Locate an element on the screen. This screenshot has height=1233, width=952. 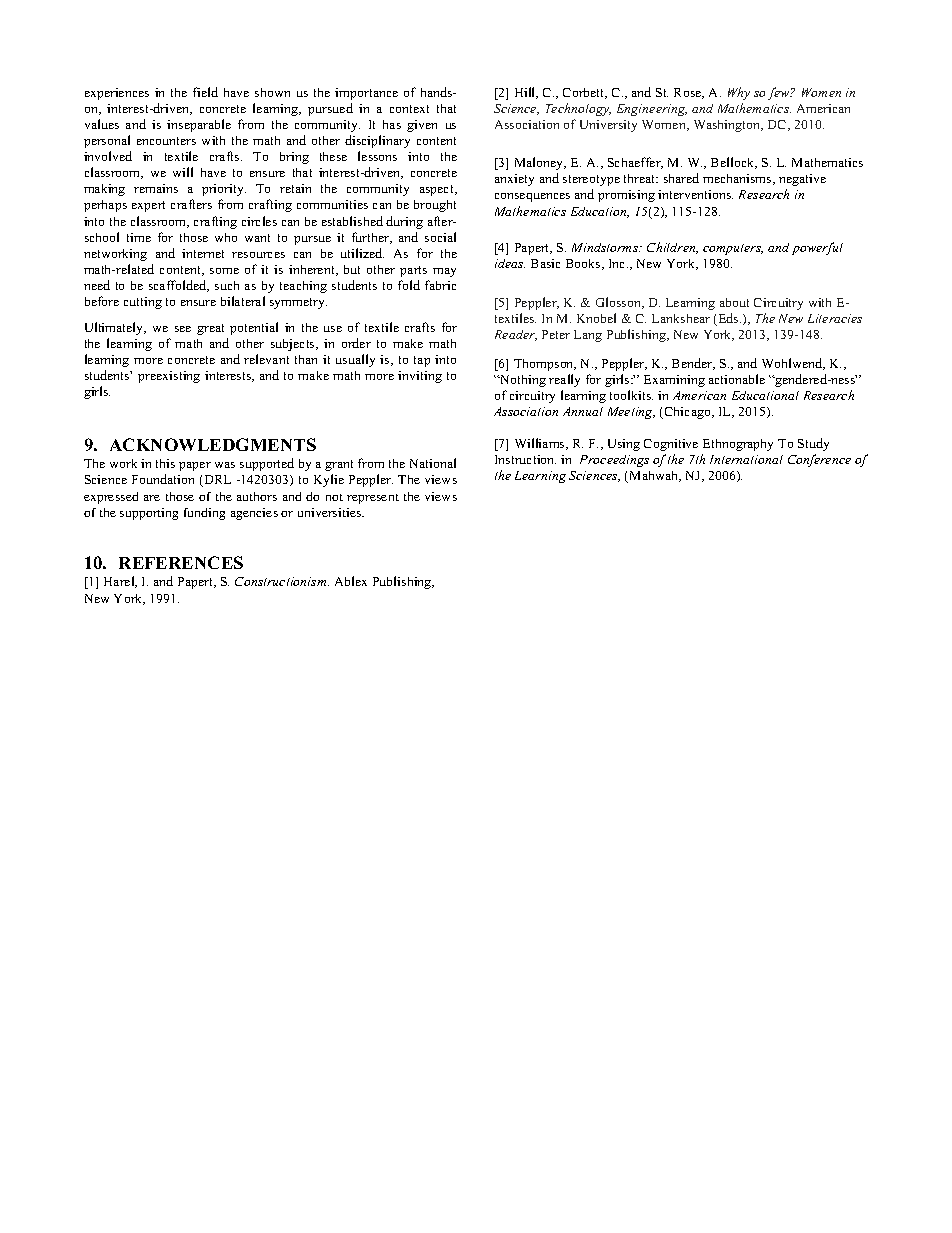
field is located at coordinates (205, 92).
